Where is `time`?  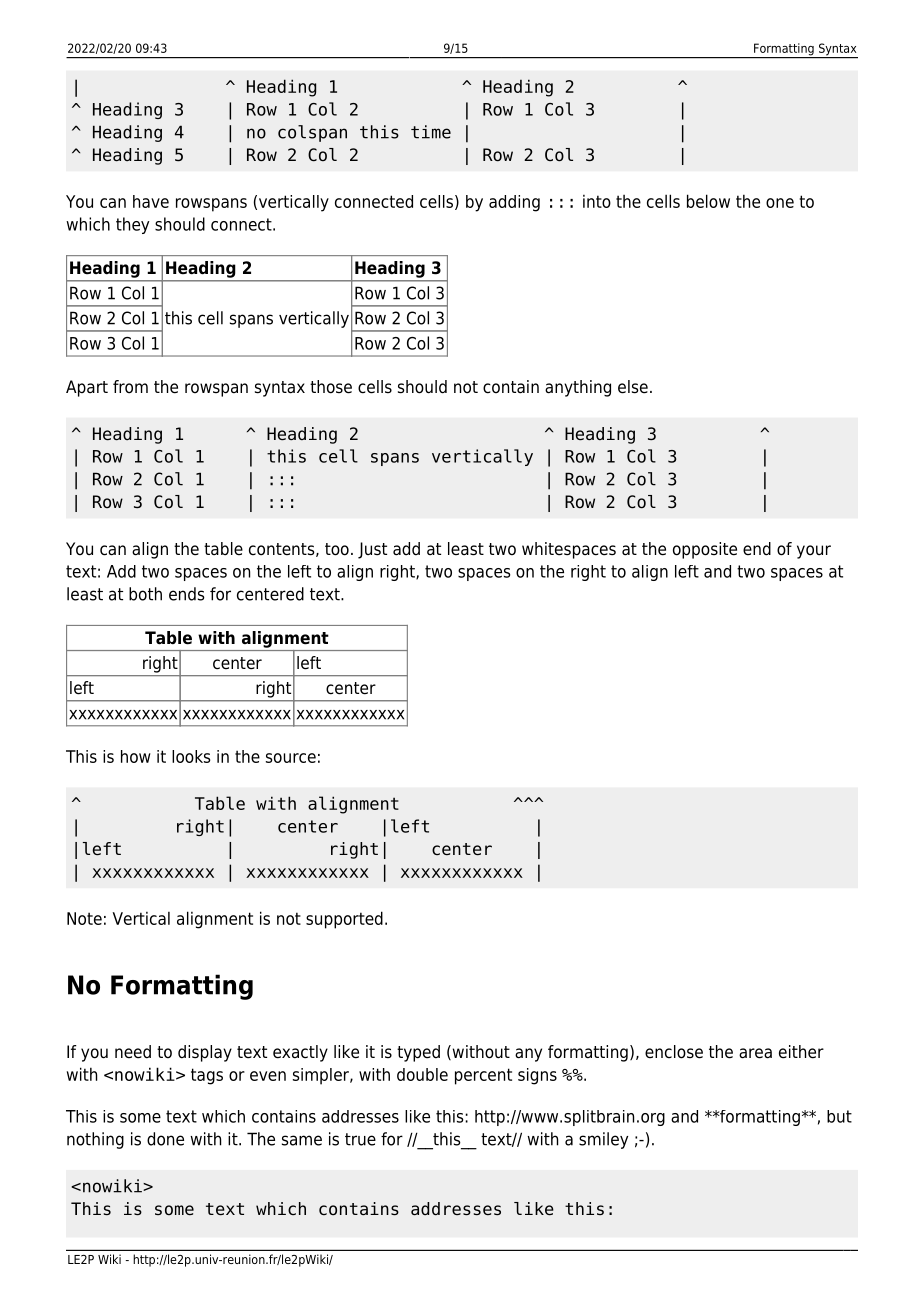
time is located at coordinates (431, 132).
